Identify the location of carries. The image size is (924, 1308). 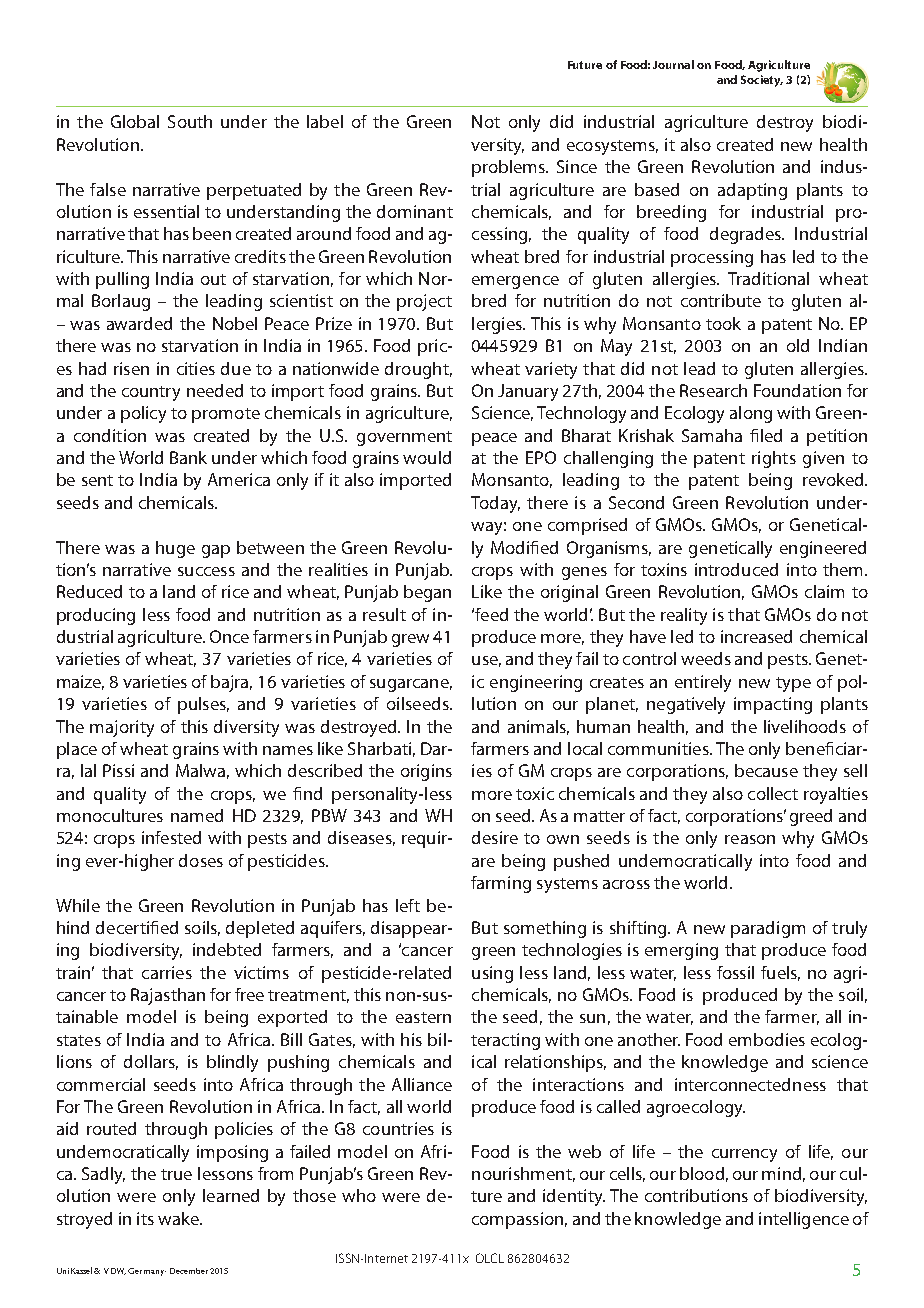
(167, 972).
